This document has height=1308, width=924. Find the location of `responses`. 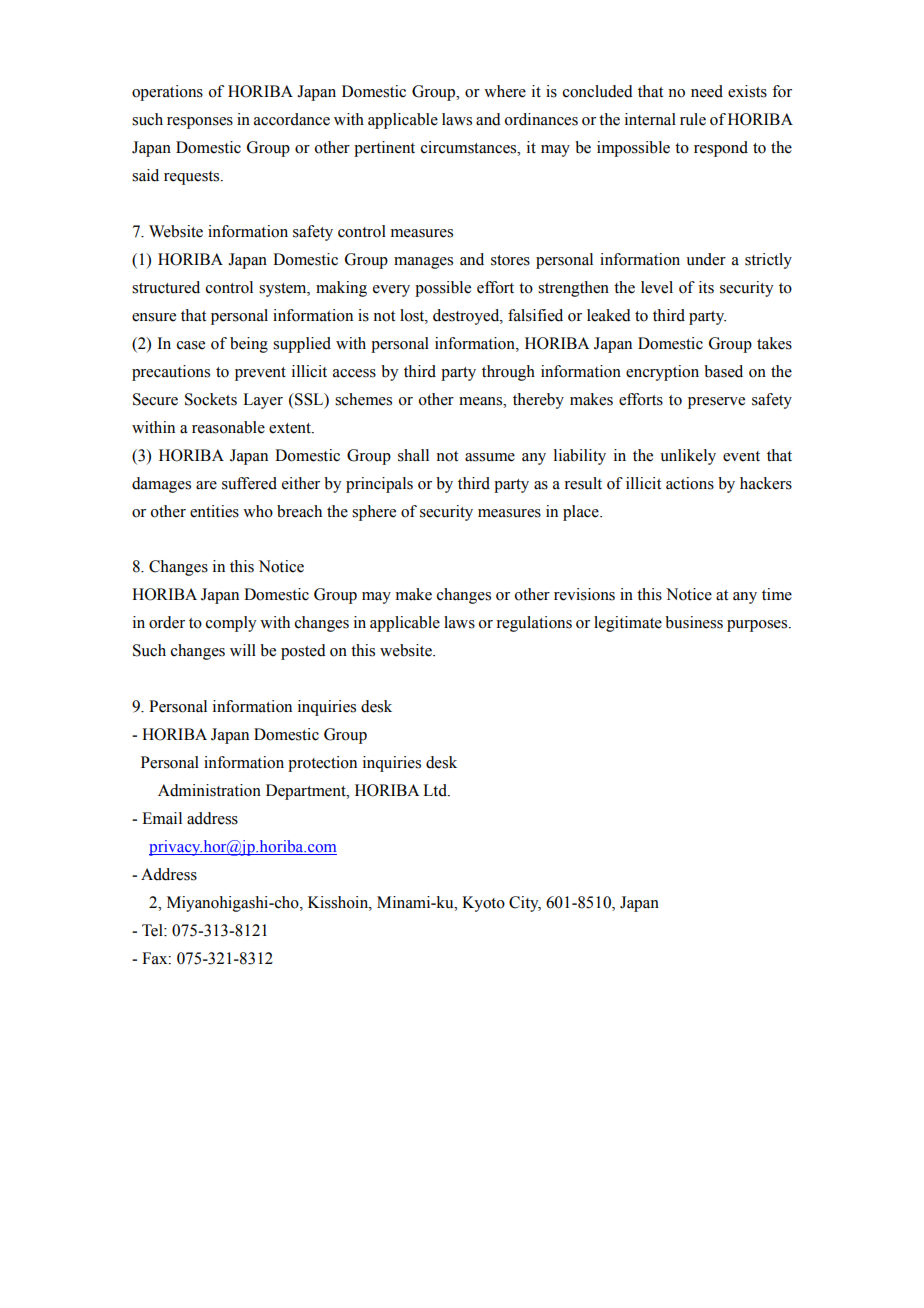

responses is located at coordinates (200, 123).
